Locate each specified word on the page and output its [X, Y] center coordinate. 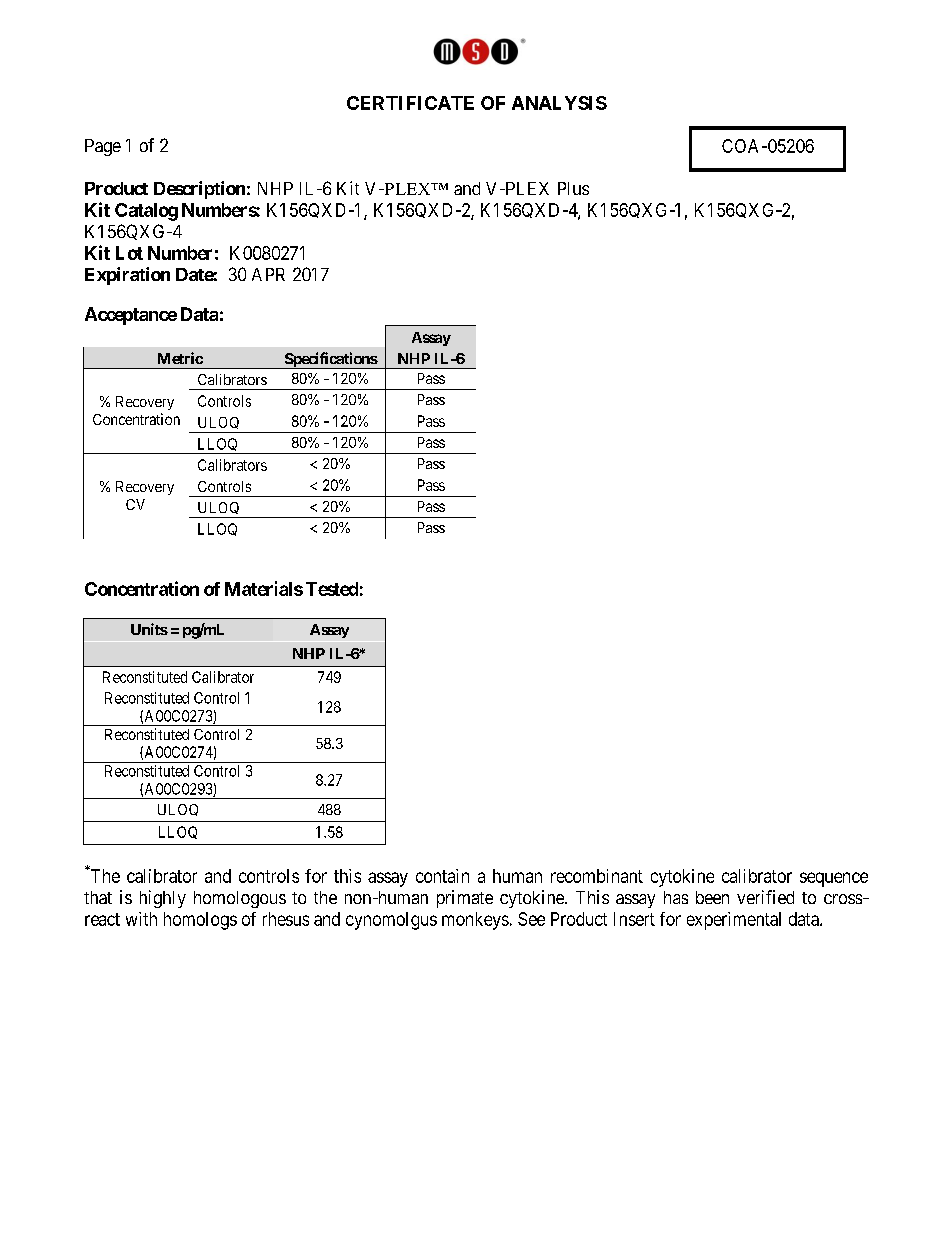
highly [163, 899]
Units [149, 629]
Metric [180, 358]
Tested [332, 589]
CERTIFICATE [410, 103]
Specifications [330, 360]
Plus [573, 188]
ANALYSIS [559, 103]
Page [103, 147]
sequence [834, 879]
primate [465, 899]
